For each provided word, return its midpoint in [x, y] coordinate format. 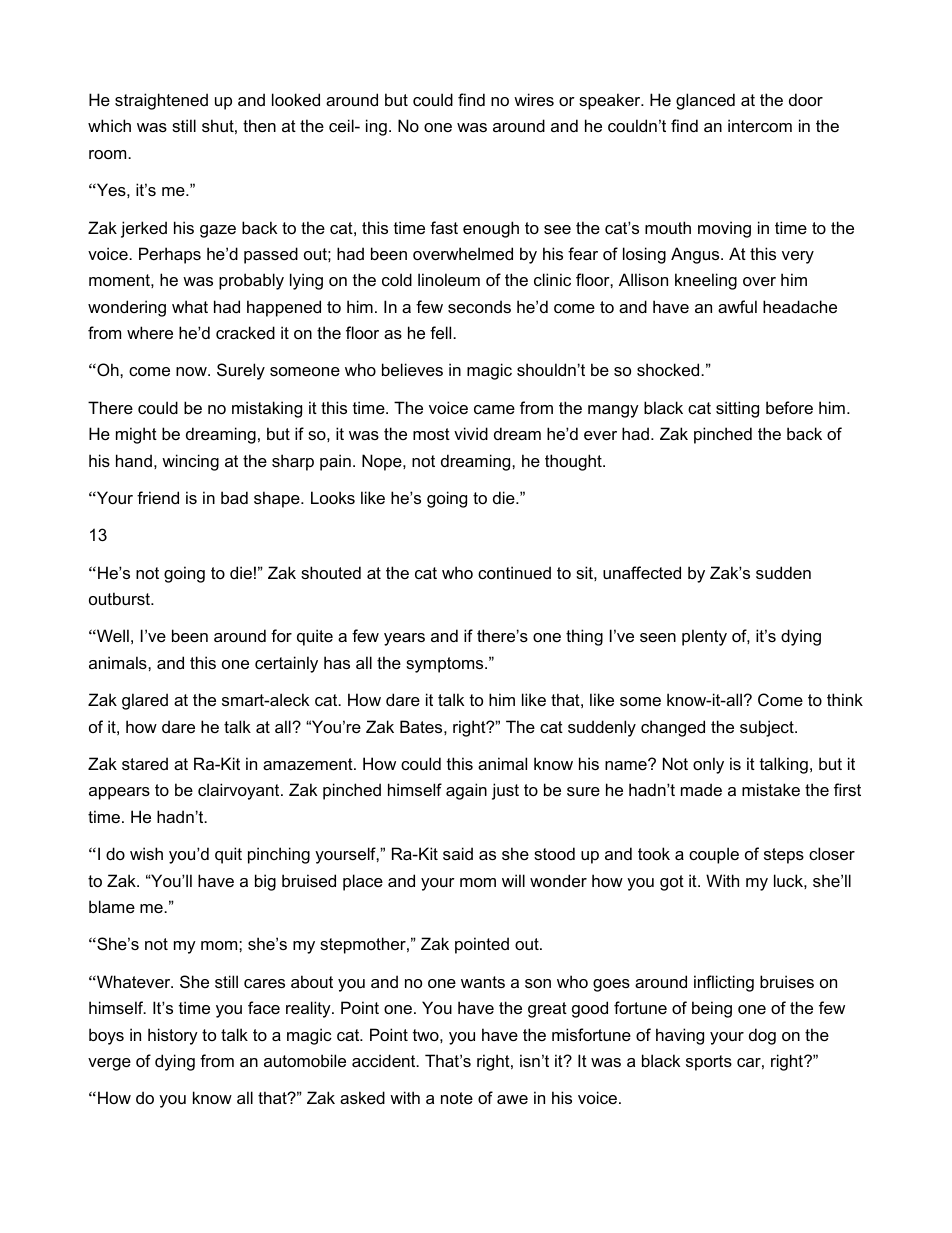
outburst [121, 598]
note [457, 1098]
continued [514, 572]
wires [534, 99]
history [173, 1036]
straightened [161, 101]
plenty [704, 637]
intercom [760, 125]
